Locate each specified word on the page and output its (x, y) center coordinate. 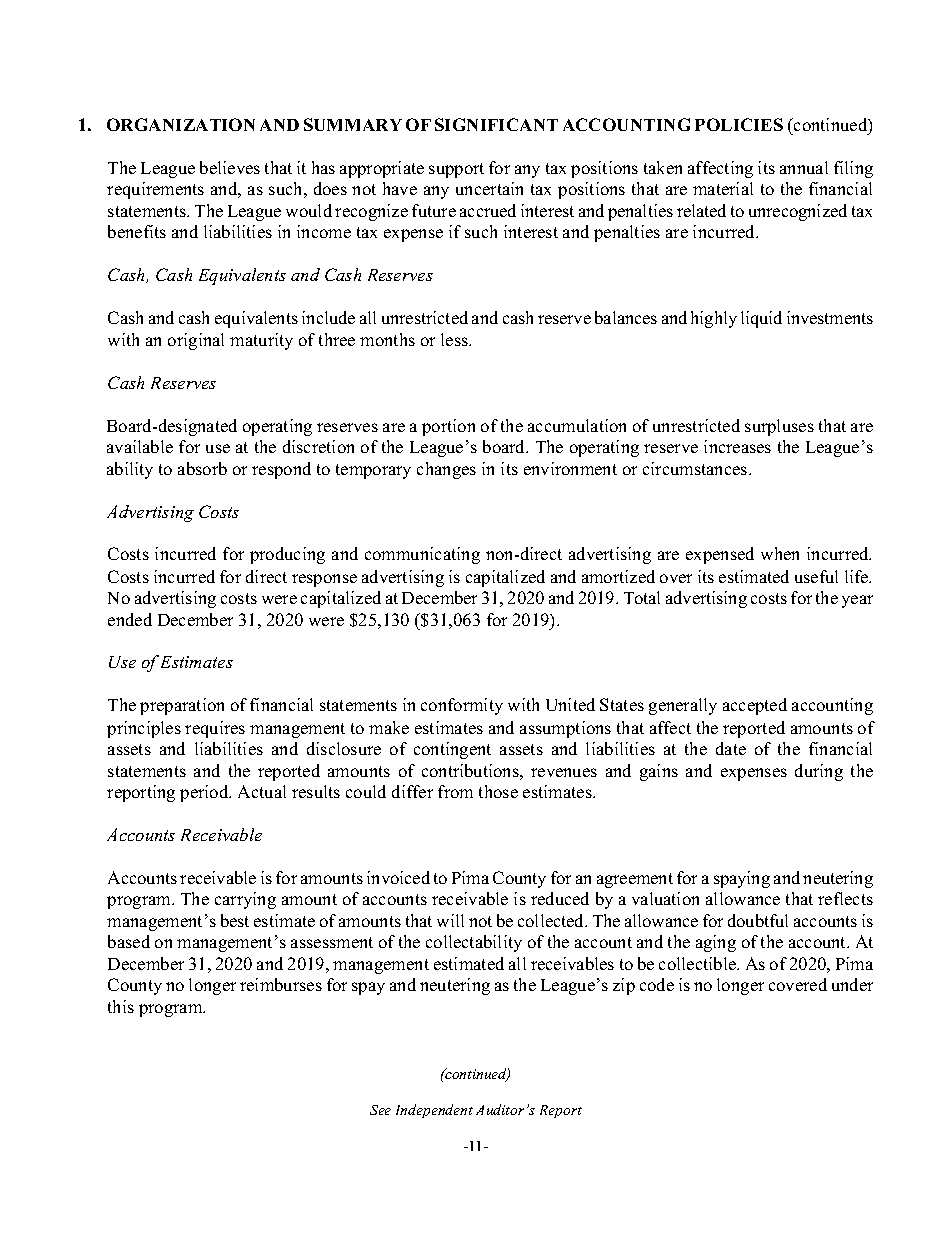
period (205, 793)
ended (130, 619)
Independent (434, 1111)
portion (448, 427)
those (498, 791)
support (456, 170)
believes (230, 167)
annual (804, 167)
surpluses (779, 427)
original (196, 341)
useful (816, 576)
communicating (422, 555)
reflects (845, 898)
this (121, 1006)
